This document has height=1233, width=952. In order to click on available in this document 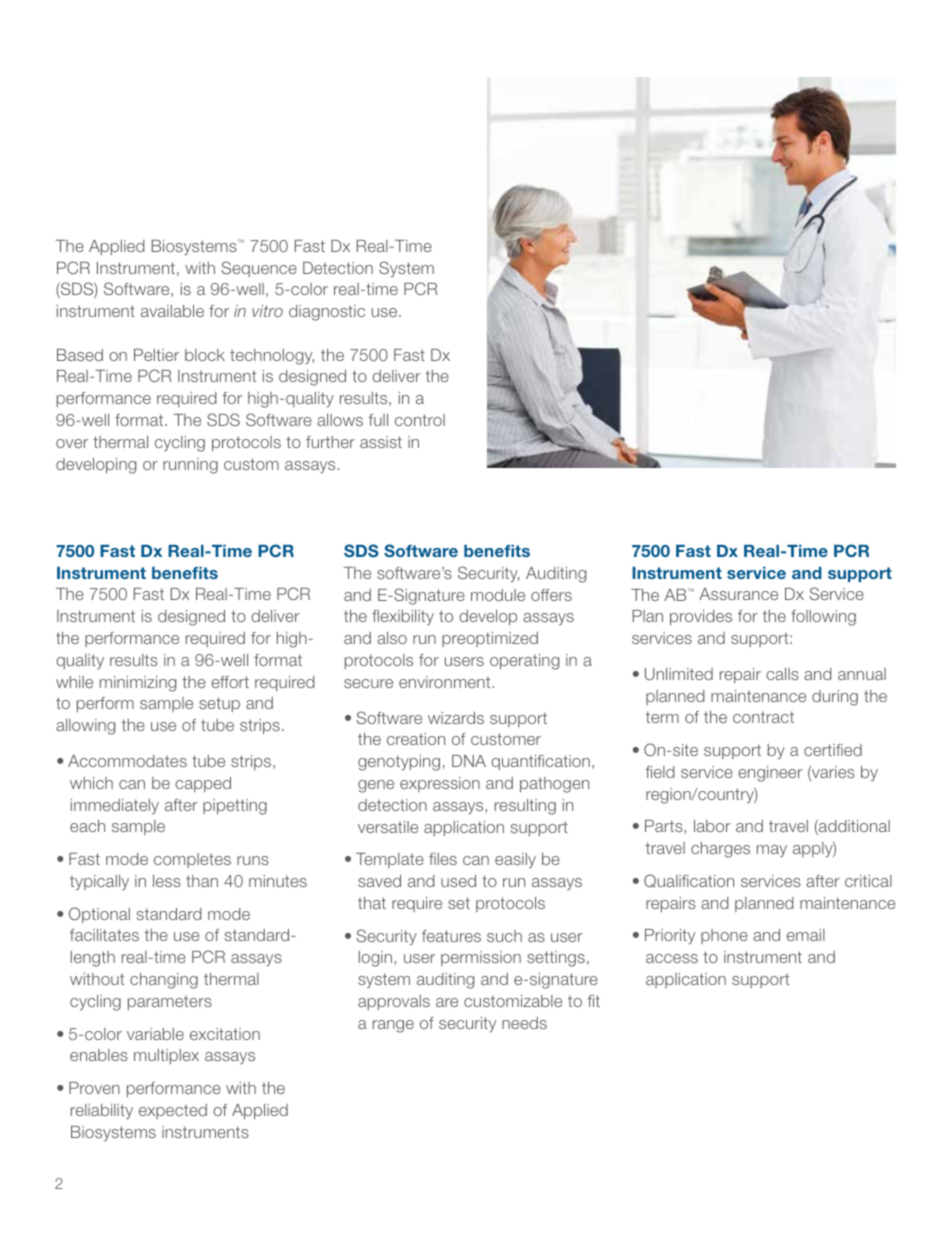, I will do `click(172, 311)`.
